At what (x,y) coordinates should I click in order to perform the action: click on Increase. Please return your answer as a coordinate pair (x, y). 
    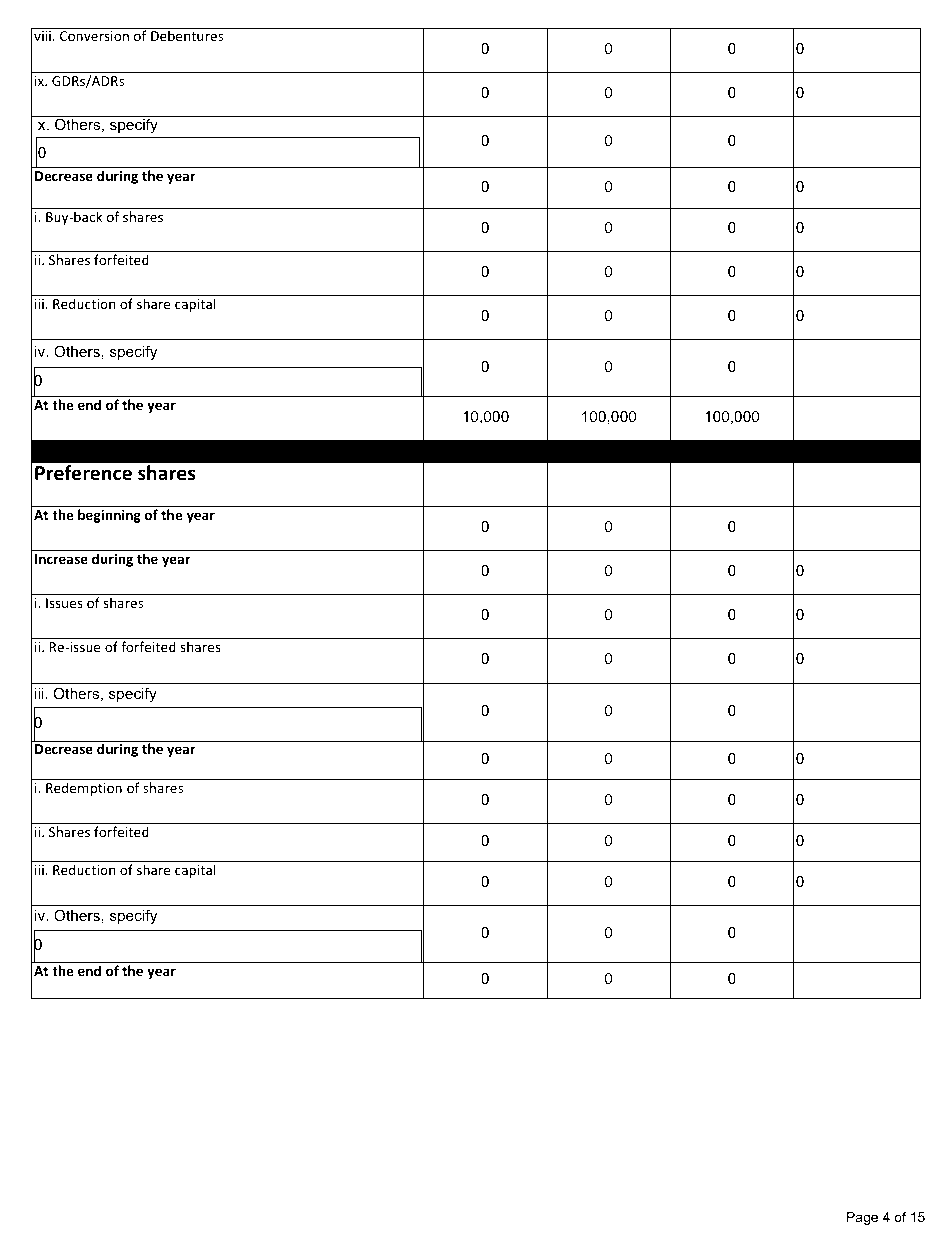
    Looking at the image, I should click on (61, 559).
